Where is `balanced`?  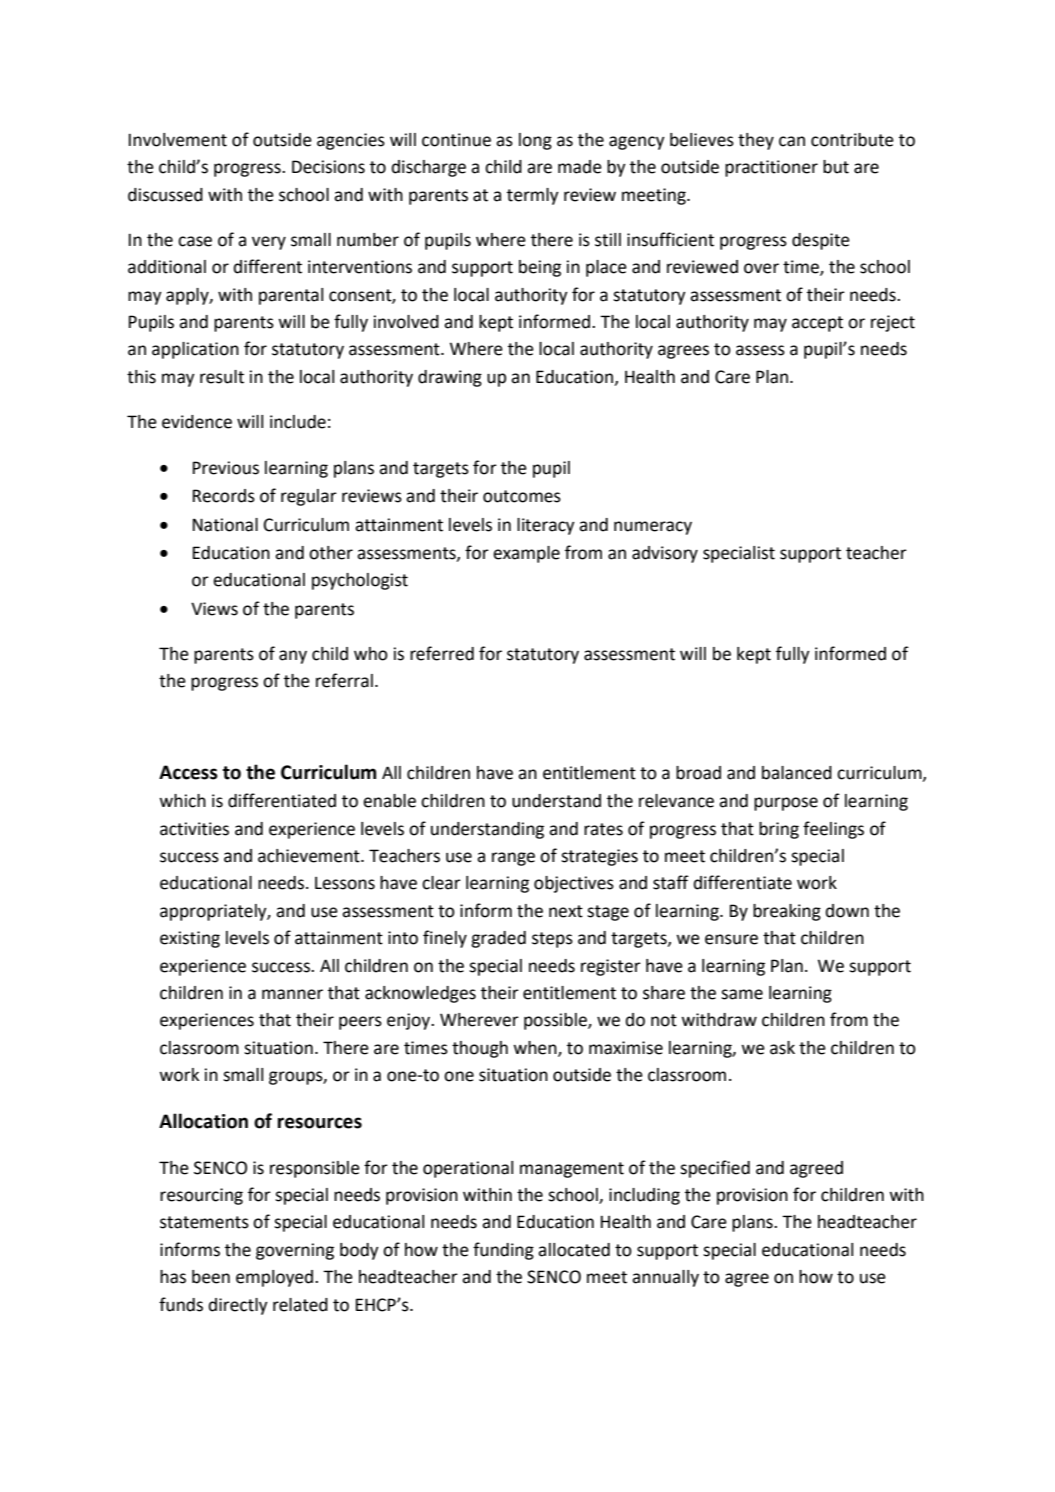
balanced is located at coordinates (797, 773).
